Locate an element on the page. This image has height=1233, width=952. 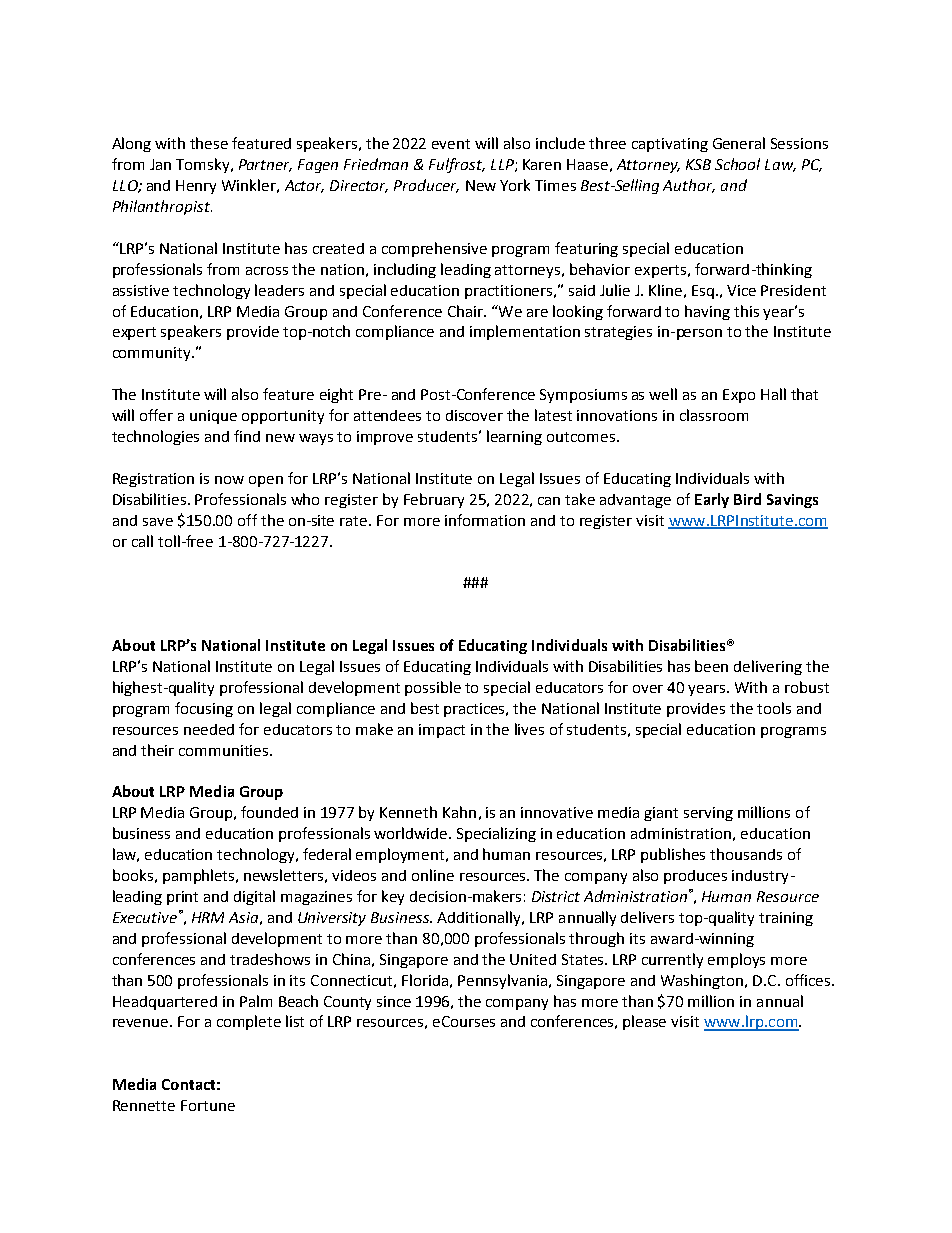
LLP is located at coordinates (503, 165).
